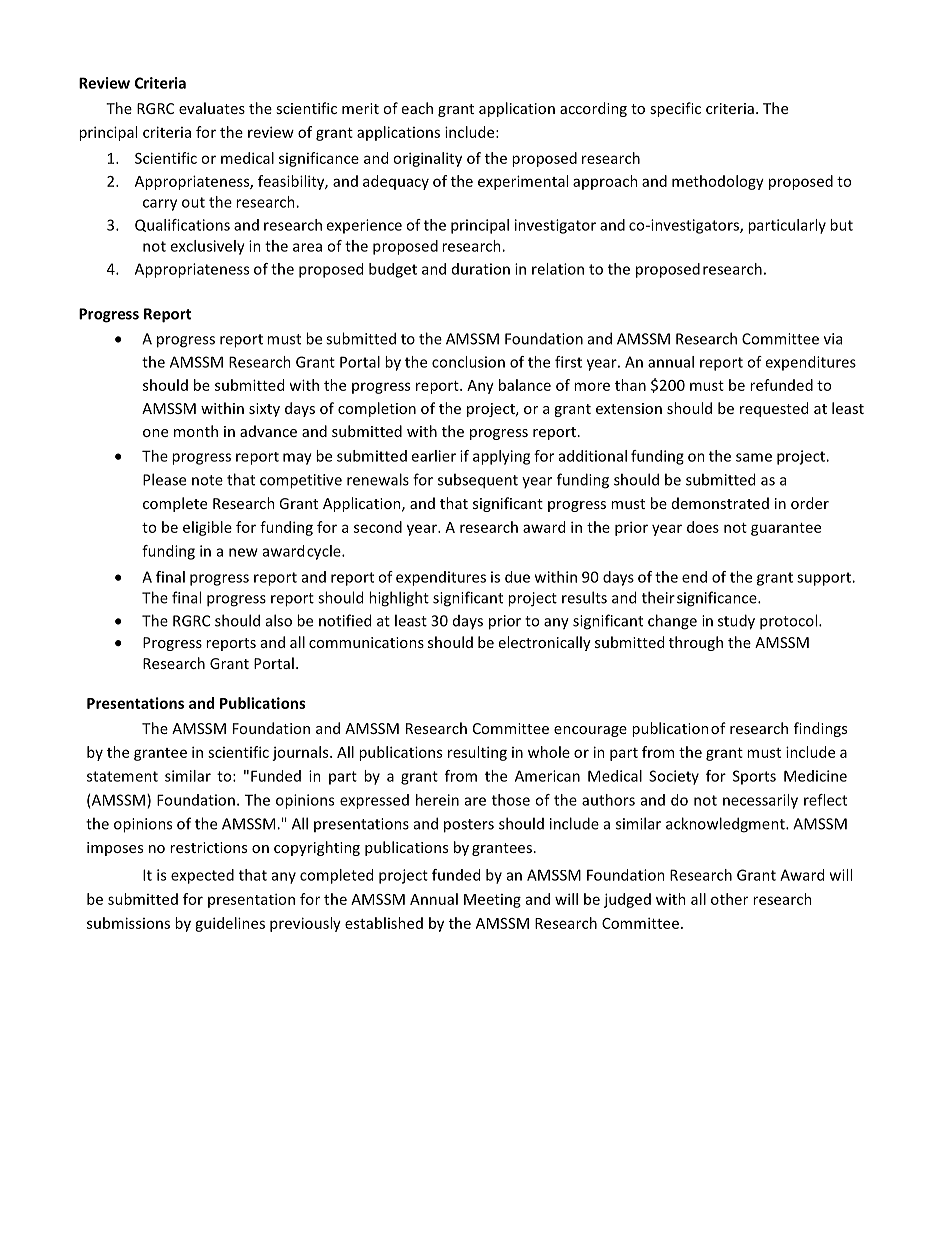 The width and height of the screenshot is (952, 1233). I want to click on specific, so click(675, 109).
